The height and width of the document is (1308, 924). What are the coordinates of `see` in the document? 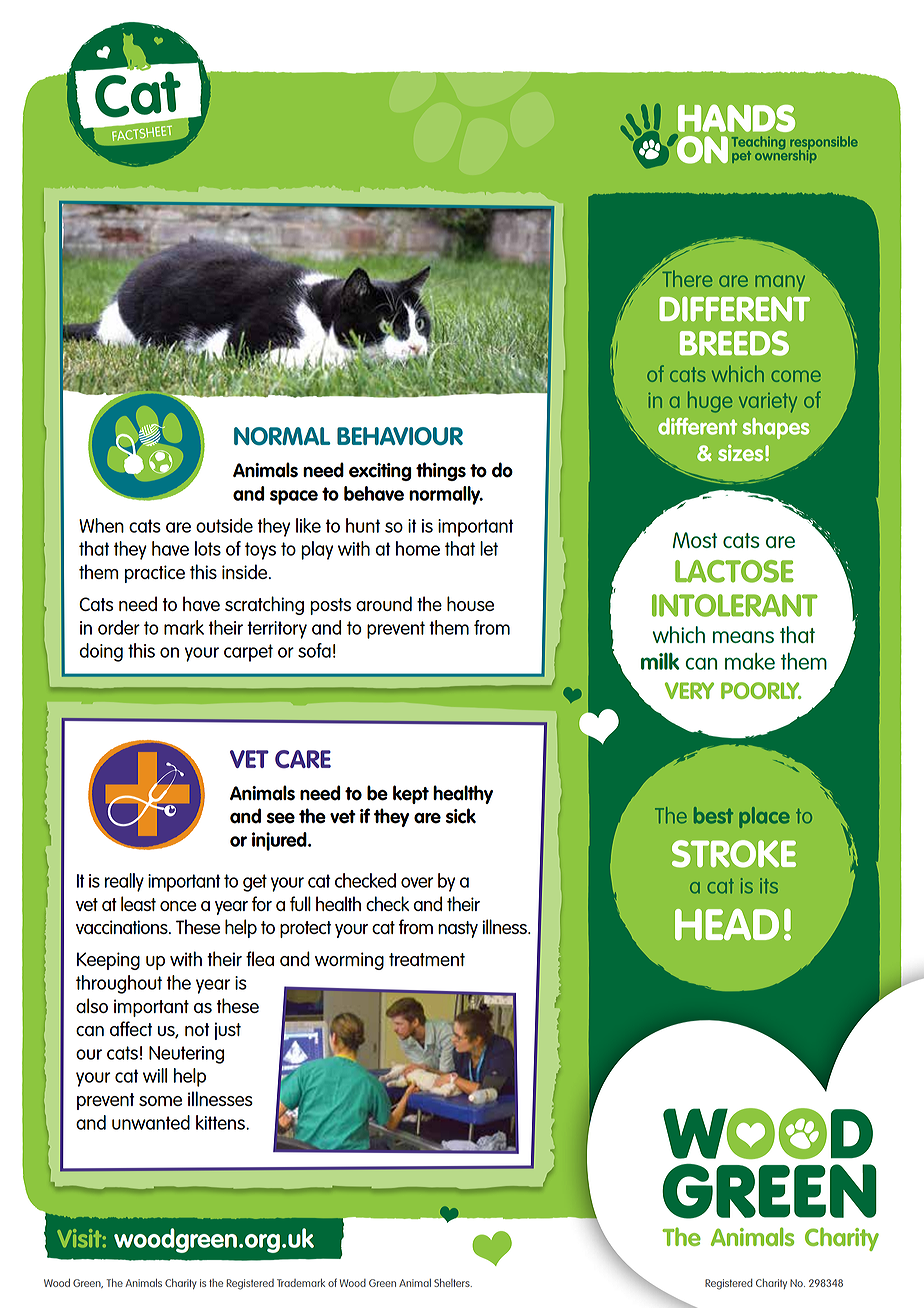 It's located at (281, 818).
